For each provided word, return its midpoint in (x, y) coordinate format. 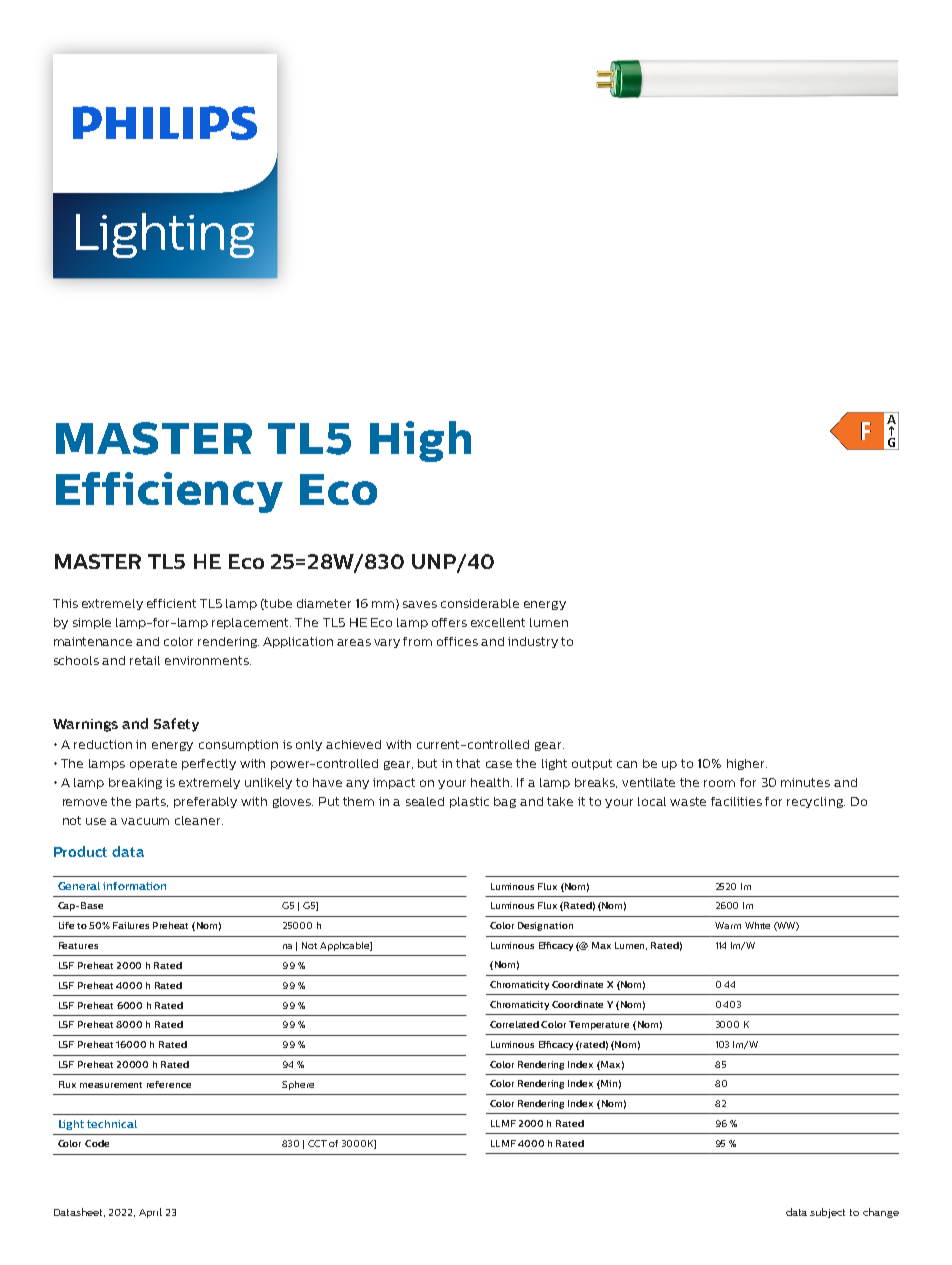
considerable (480, 603)
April (150, 1213)
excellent (498, 622)
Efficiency (169, 492)
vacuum (145, 821)
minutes (805, 782)
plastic (469, 802)
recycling (816, 802)
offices (457, 641)
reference (169, 1084)
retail (145, 660)
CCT (317, 1143)
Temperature (599, 1025)
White (757, 925)
